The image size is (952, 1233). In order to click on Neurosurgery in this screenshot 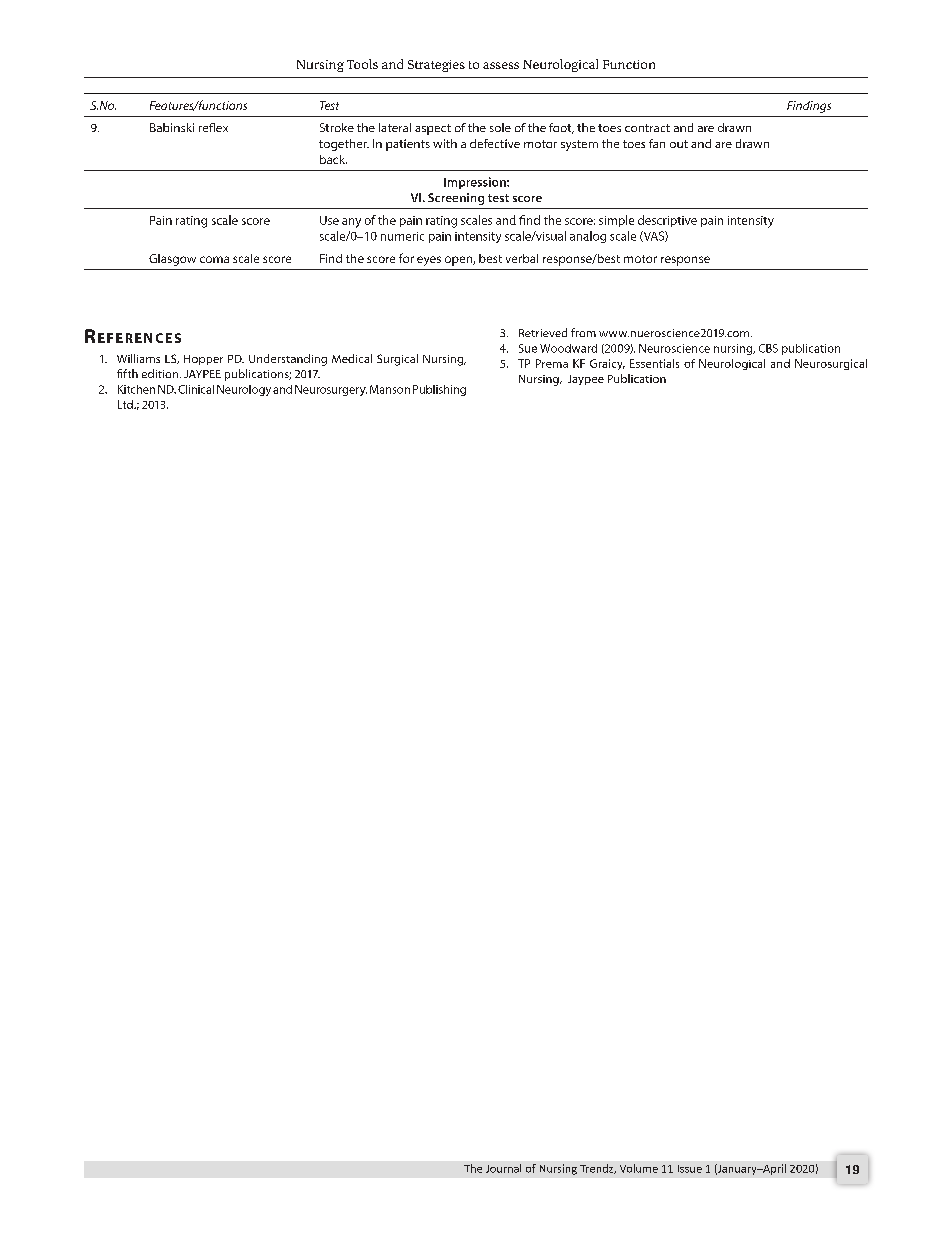, I will do `click(331, 390)`.
